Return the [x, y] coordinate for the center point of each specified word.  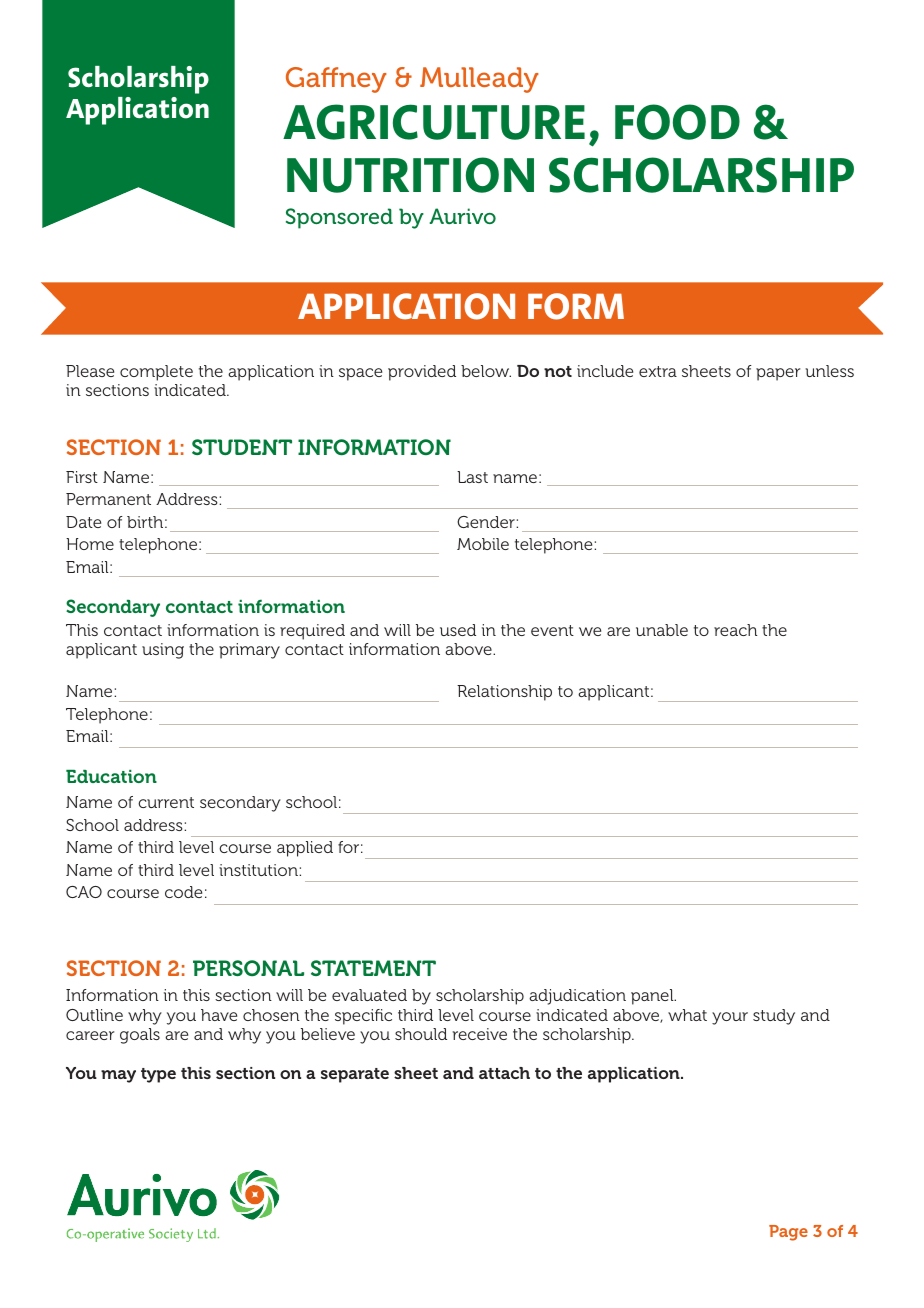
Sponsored [339, 218]
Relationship [504, 693]
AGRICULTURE [434, 122]
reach [735, 630]
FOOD [677, 122]
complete [156, 373]
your [730, 1018]
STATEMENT [373, 968]
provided [422, 373]
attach [504, 1073]
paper [778, 374]
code [183, 892]
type [158, 1075]
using [163, 651]
